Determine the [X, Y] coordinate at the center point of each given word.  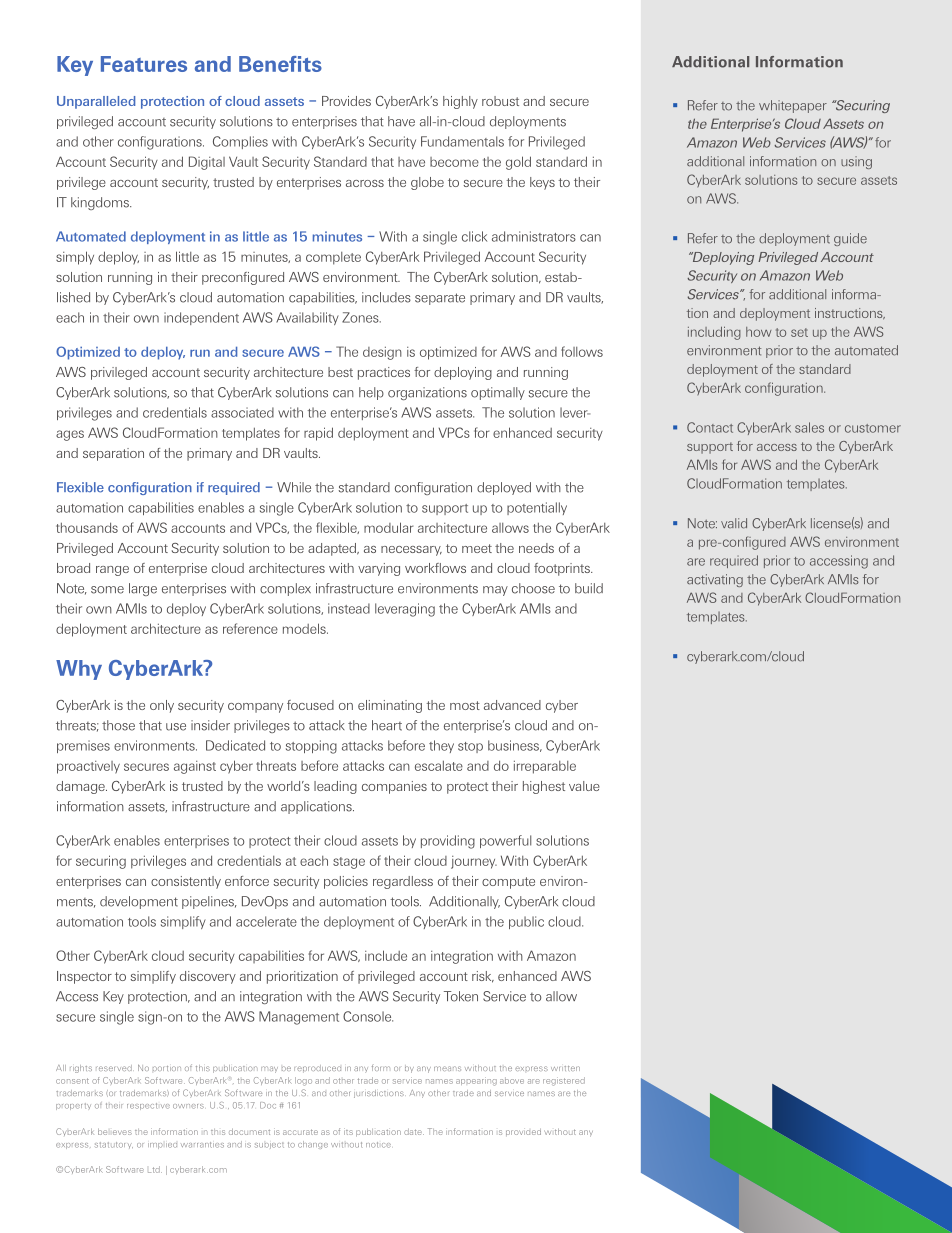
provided [523, 1132]
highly [460, 102]
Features [144, 64]
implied [162, 1146]
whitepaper [793, 106]
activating [715, 580]
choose [533, 588]
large [143, 589]
